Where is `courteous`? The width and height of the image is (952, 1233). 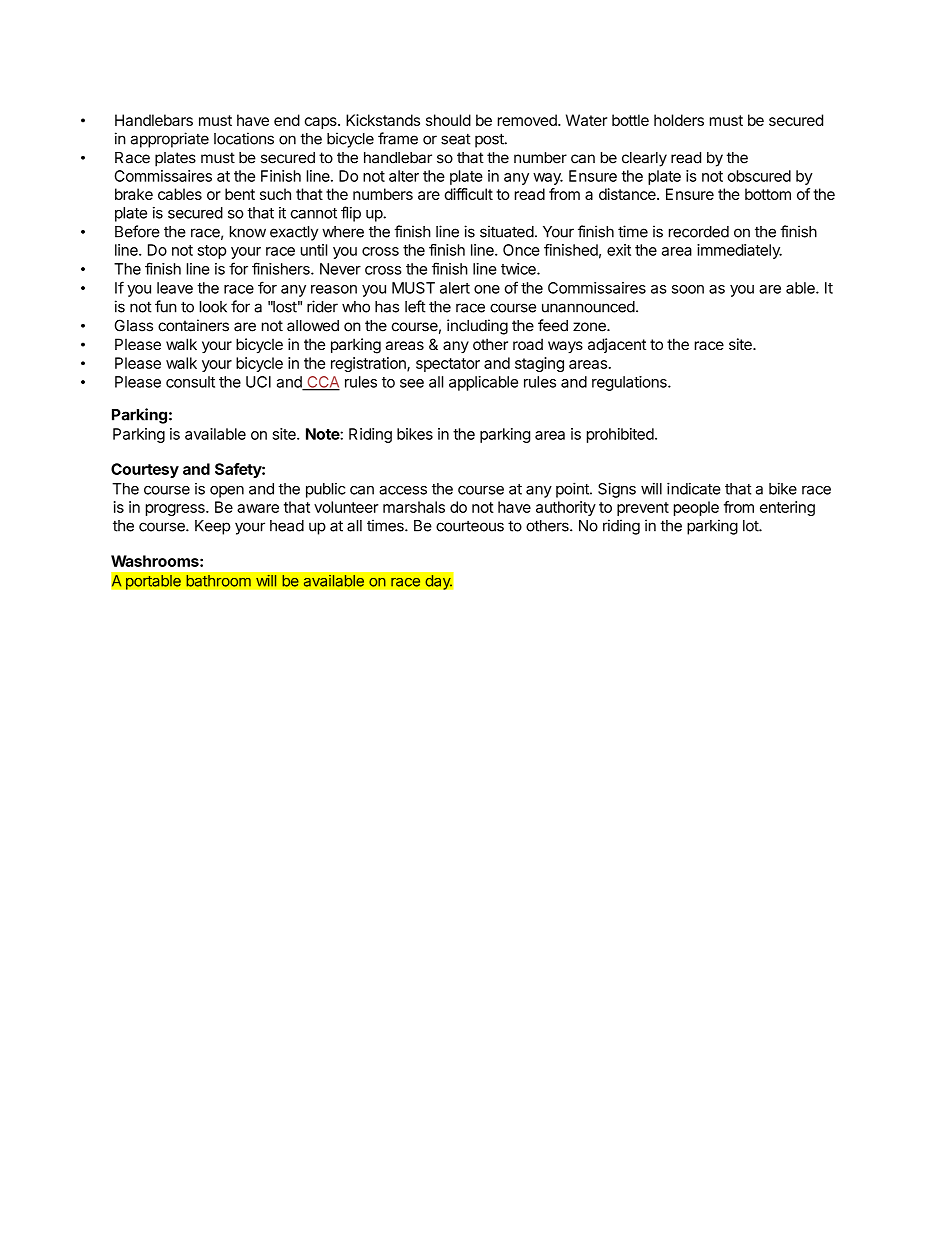
courteous is located at coordinates (470, 526).
